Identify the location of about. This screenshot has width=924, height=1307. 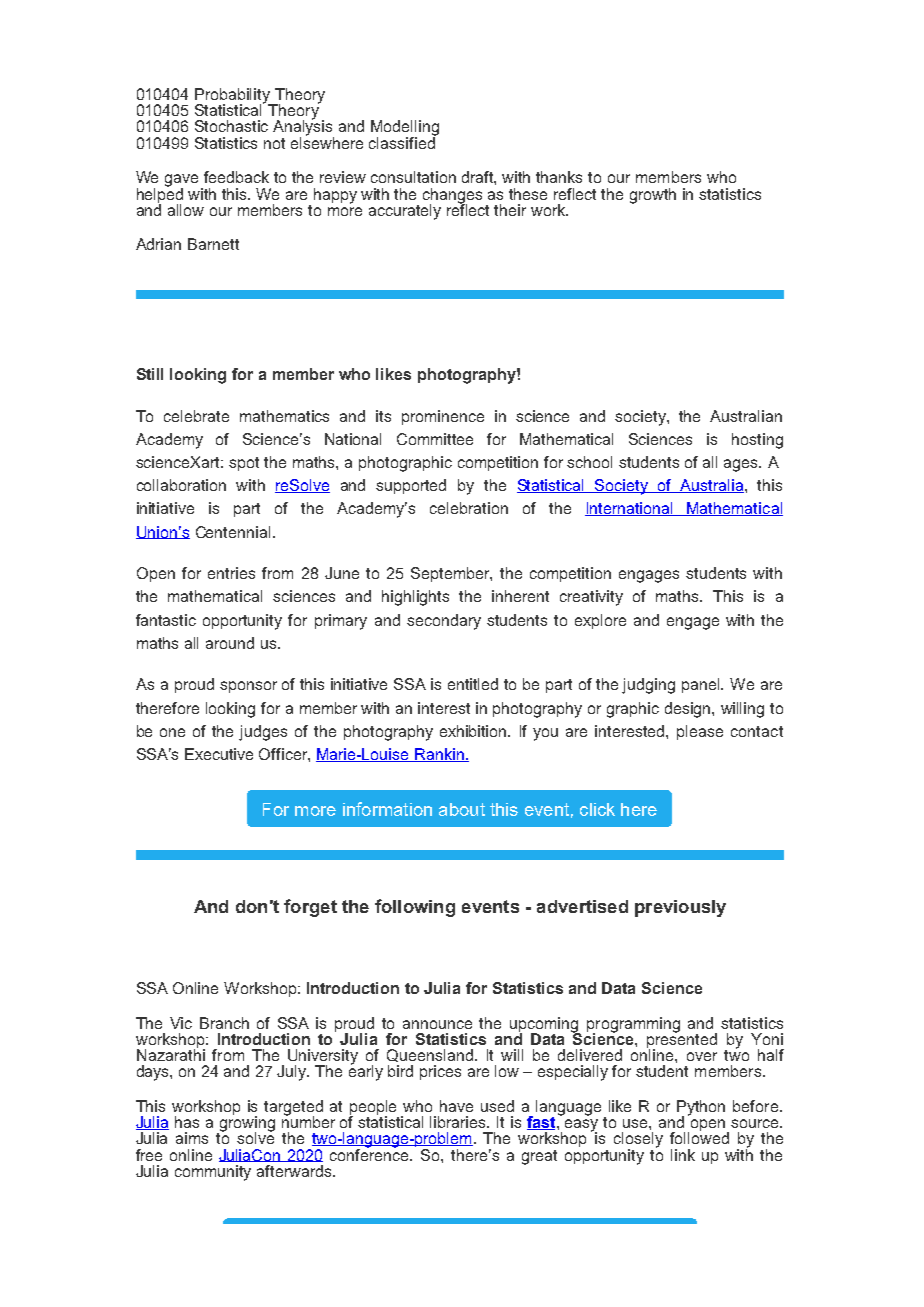
(462, 809).
